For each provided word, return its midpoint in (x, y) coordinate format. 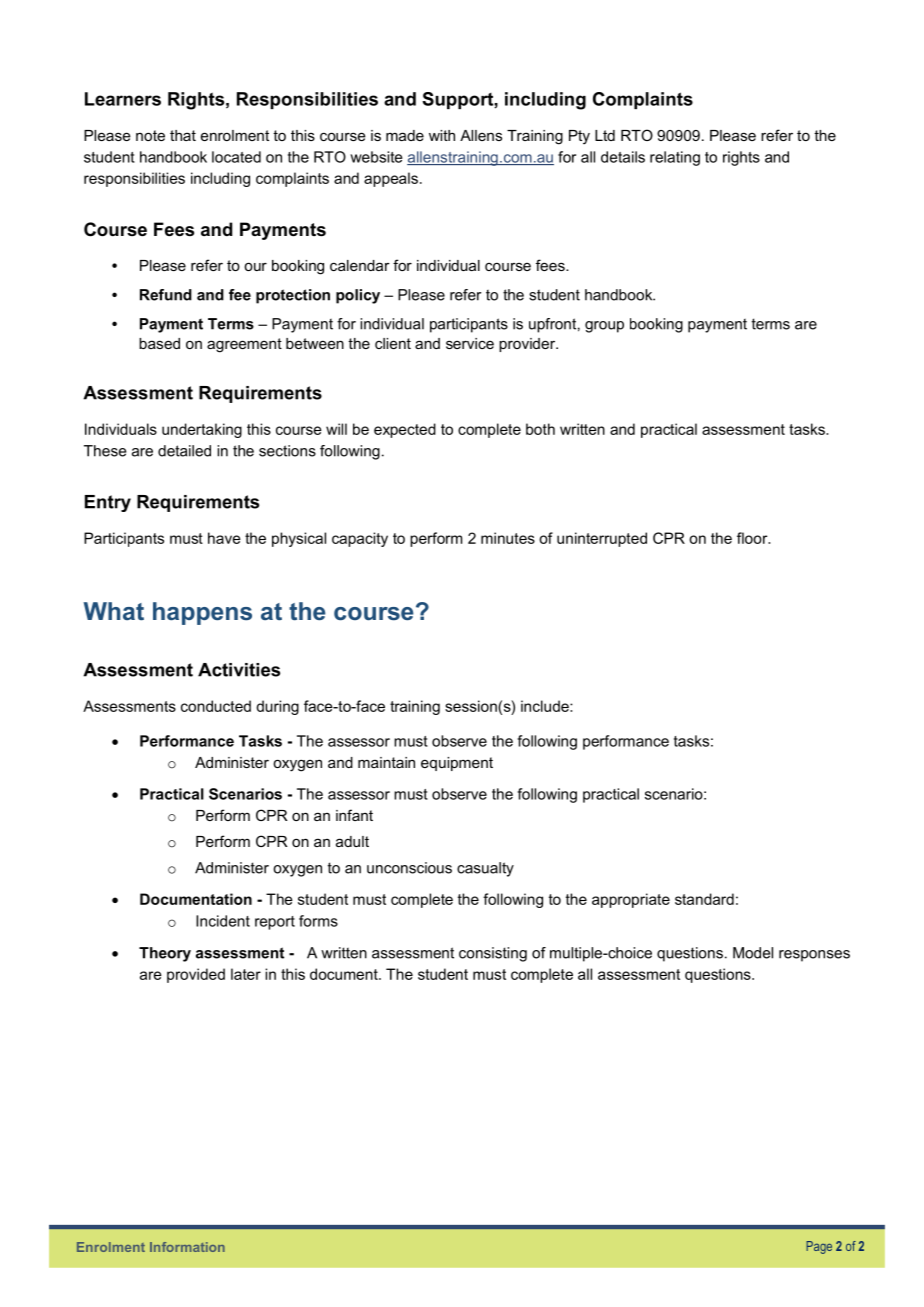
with (442, 135)
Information (187, 1247)
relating (675, 158)
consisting (493, 954)
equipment (457, 764)
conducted (216, 706)
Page (819, 1247)
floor (753, 538)
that (183, 135)
